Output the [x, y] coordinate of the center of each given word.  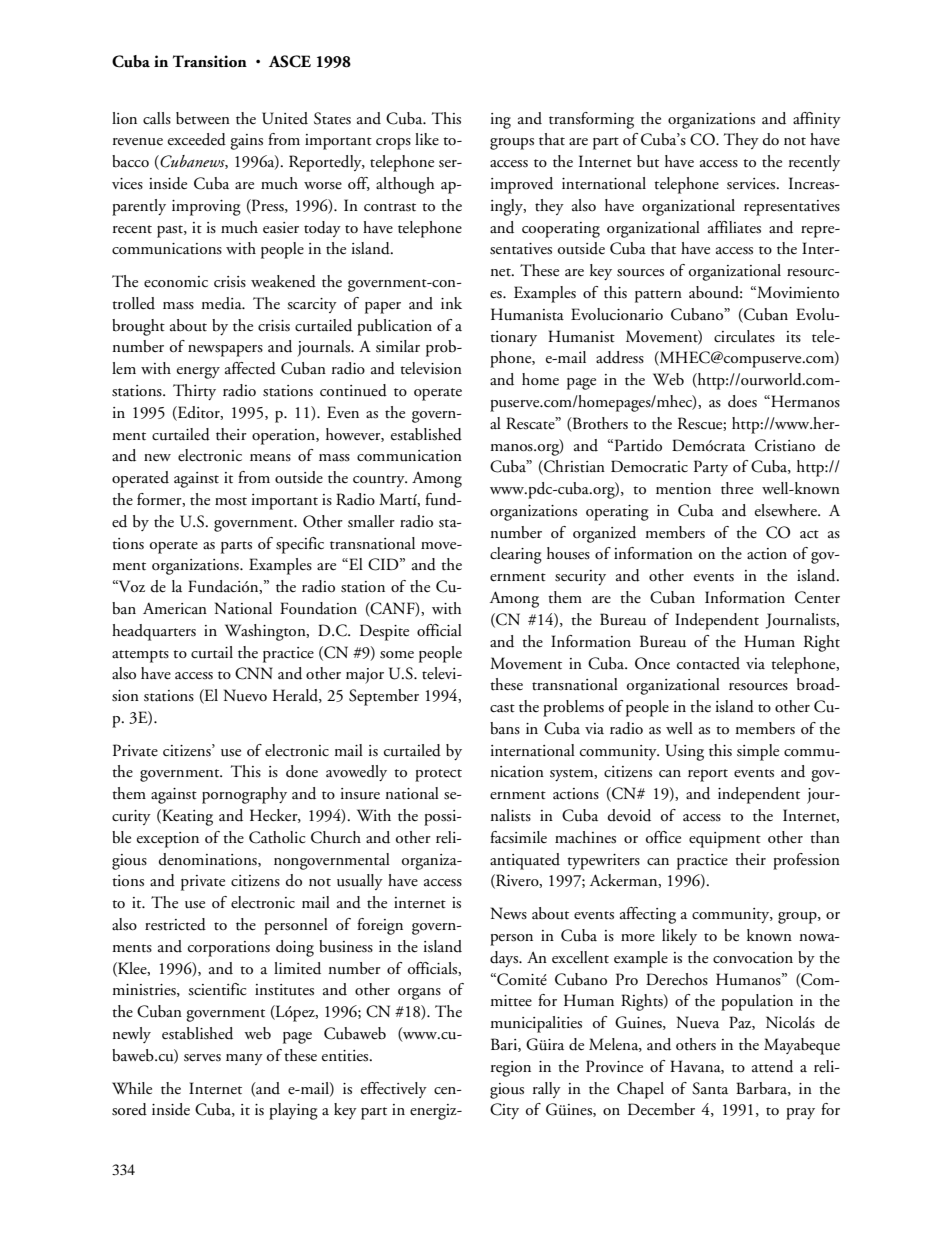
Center [817, 597]
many [244, 1059]
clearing [516, 555]
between [203, 118]
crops [393, 144]
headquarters [154, 632]
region [511, 1069]
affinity [817, 120]
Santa [710, 1088]
